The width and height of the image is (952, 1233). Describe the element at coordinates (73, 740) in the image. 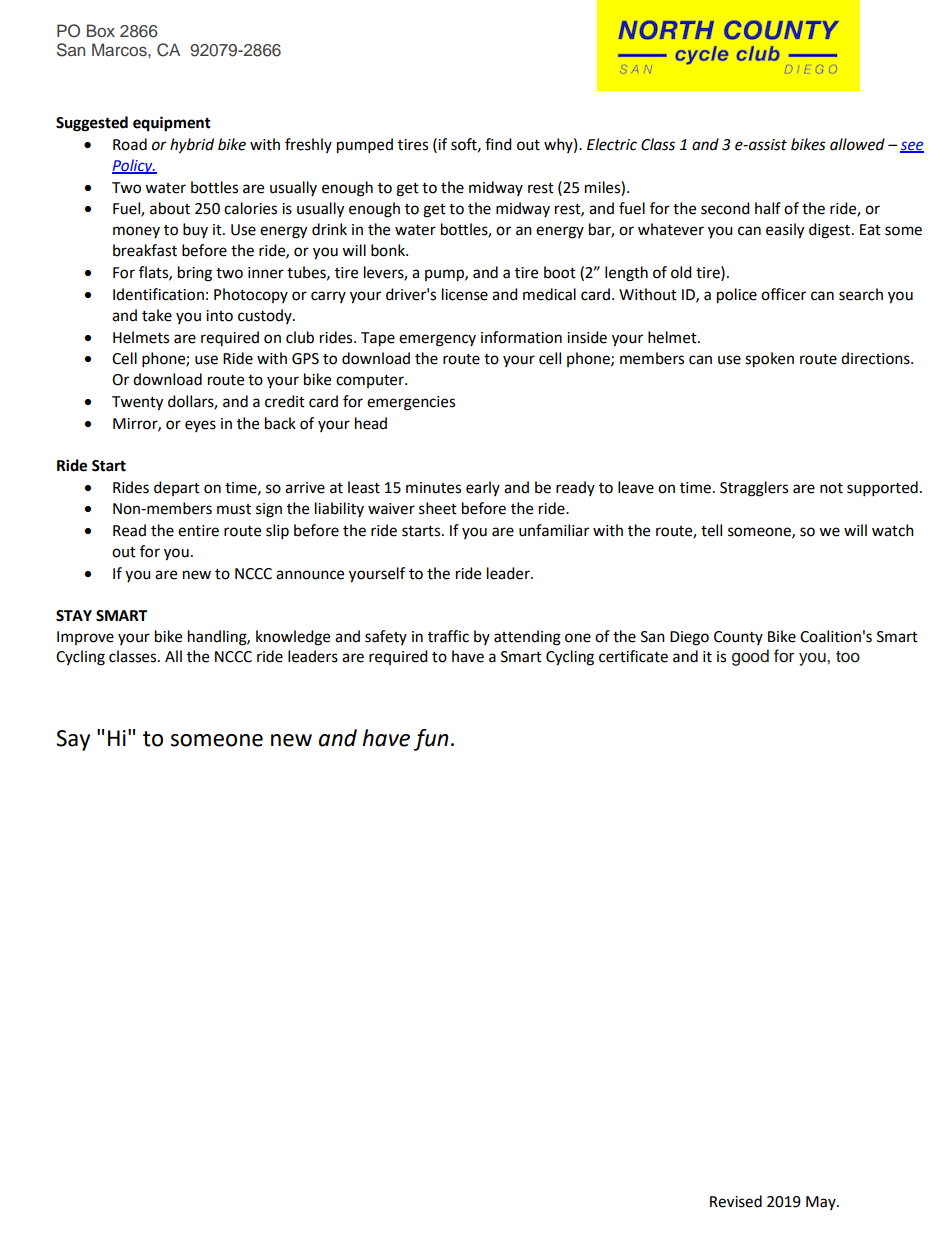

I see `Say` at that location.
